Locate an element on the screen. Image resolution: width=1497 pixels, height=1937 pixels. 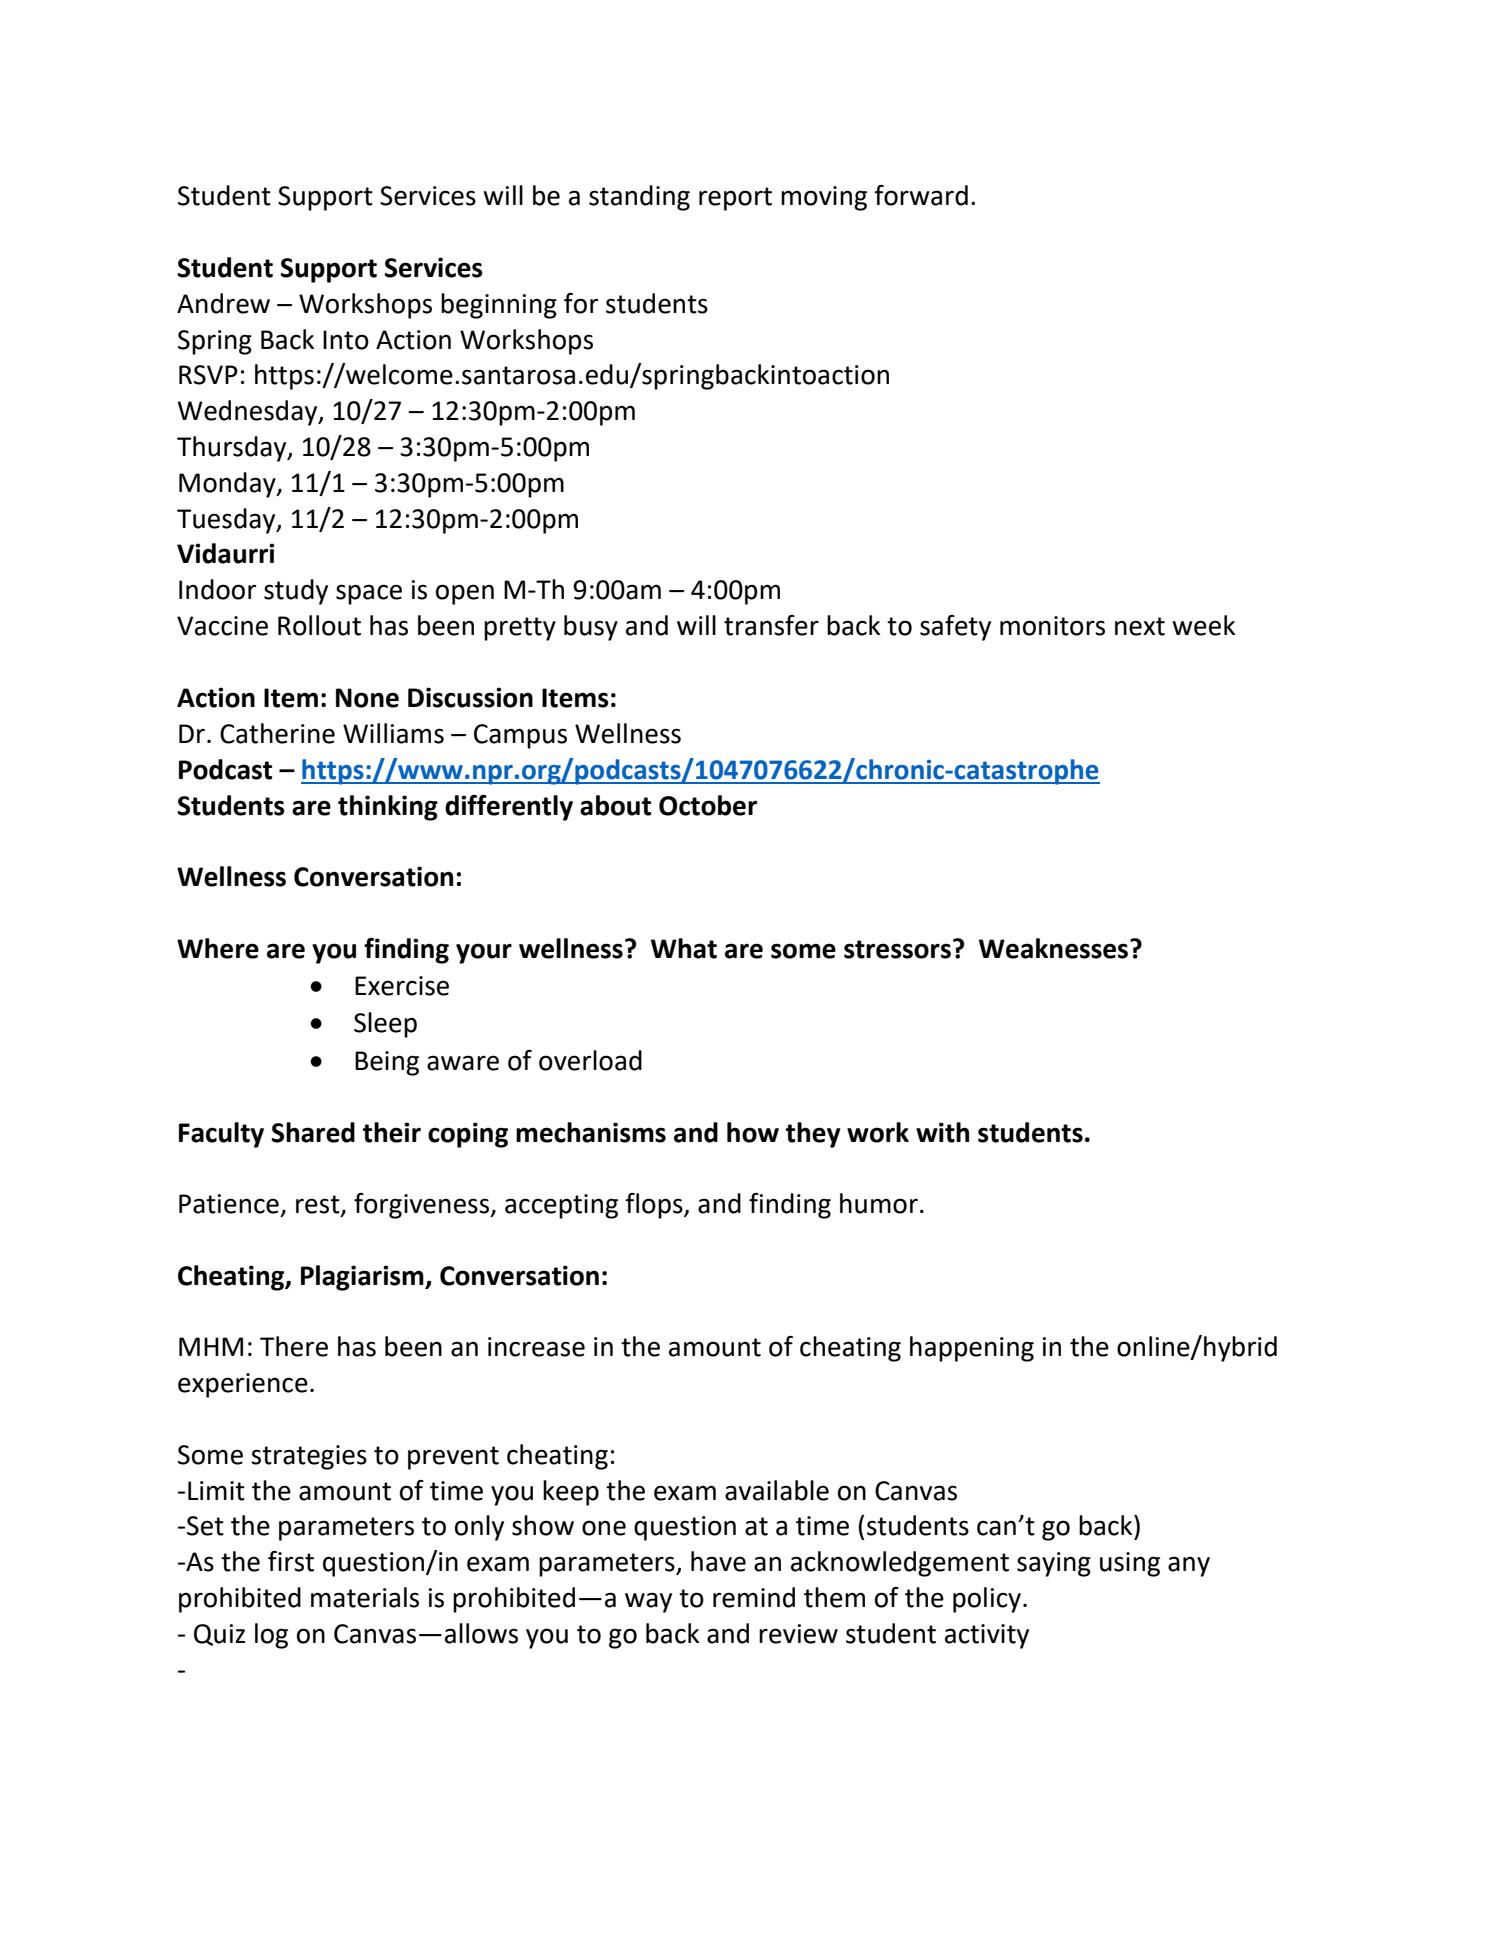
forward is located at coordinates (921, 195).
